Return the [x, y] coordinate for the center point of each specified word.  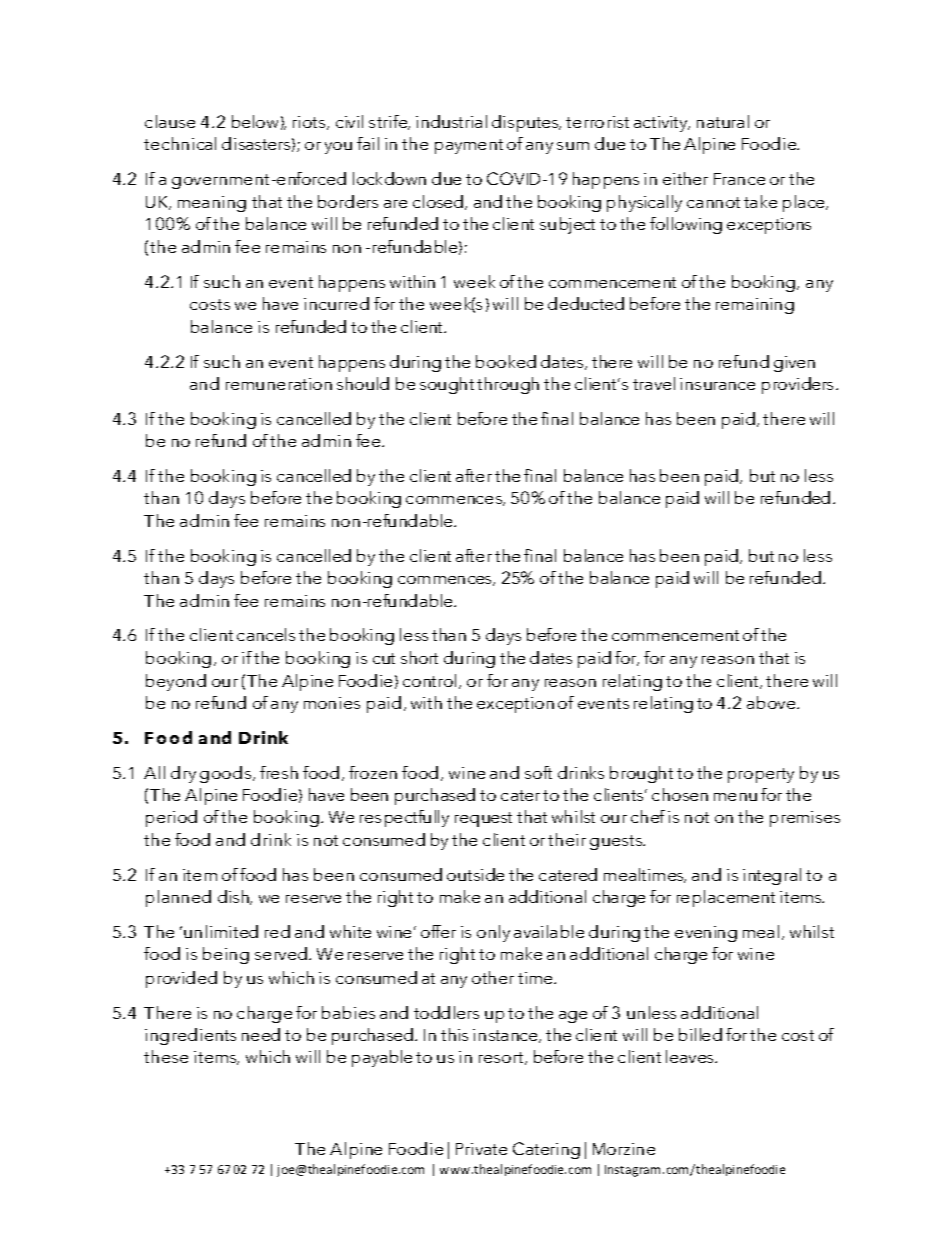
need [261, 1034]
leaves [691, 1056]
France [739, 179]
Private [481, 1149]
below [255, 121]
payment [469, 146]
